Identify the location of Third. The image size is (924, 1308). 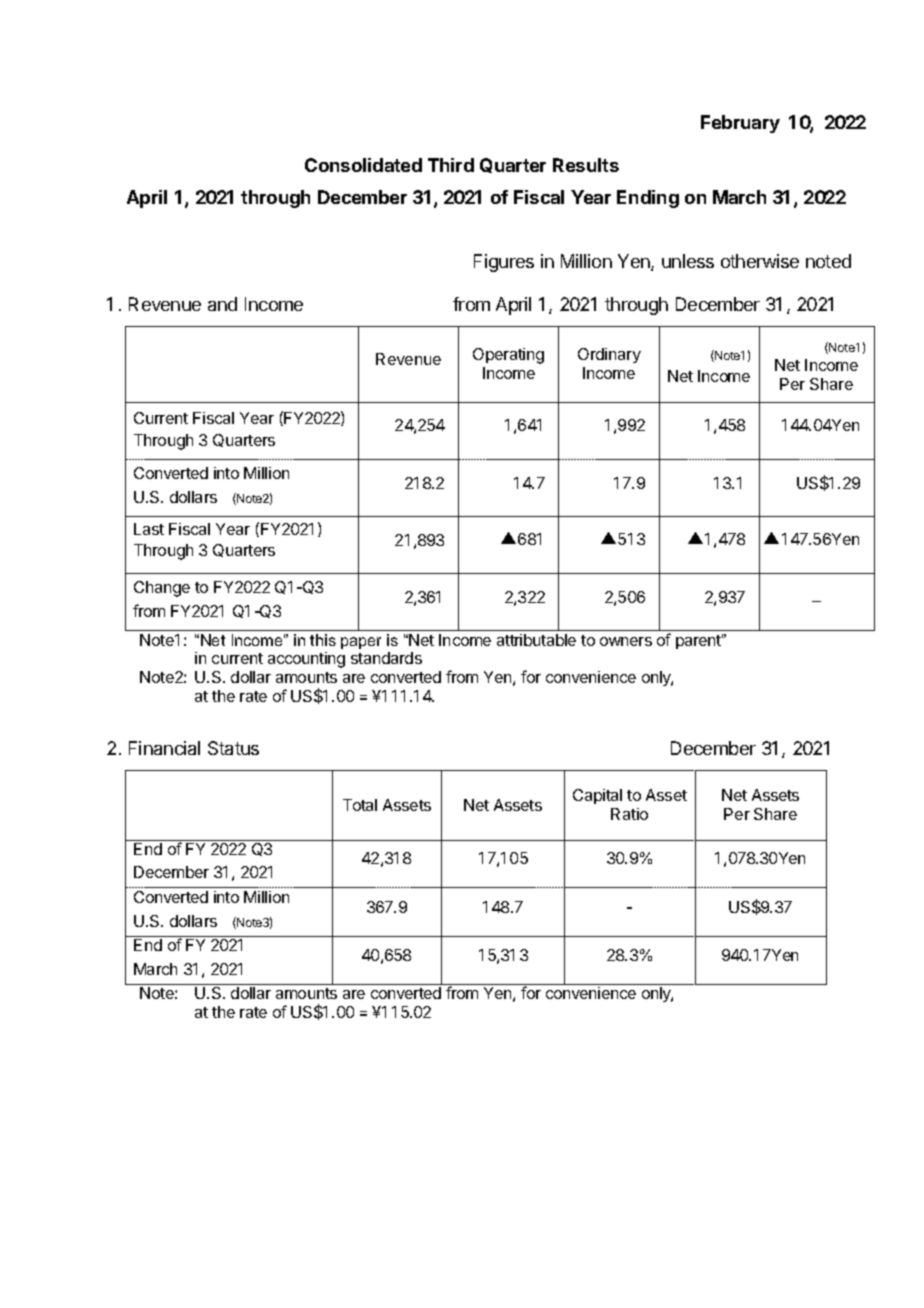
(451, 165).
